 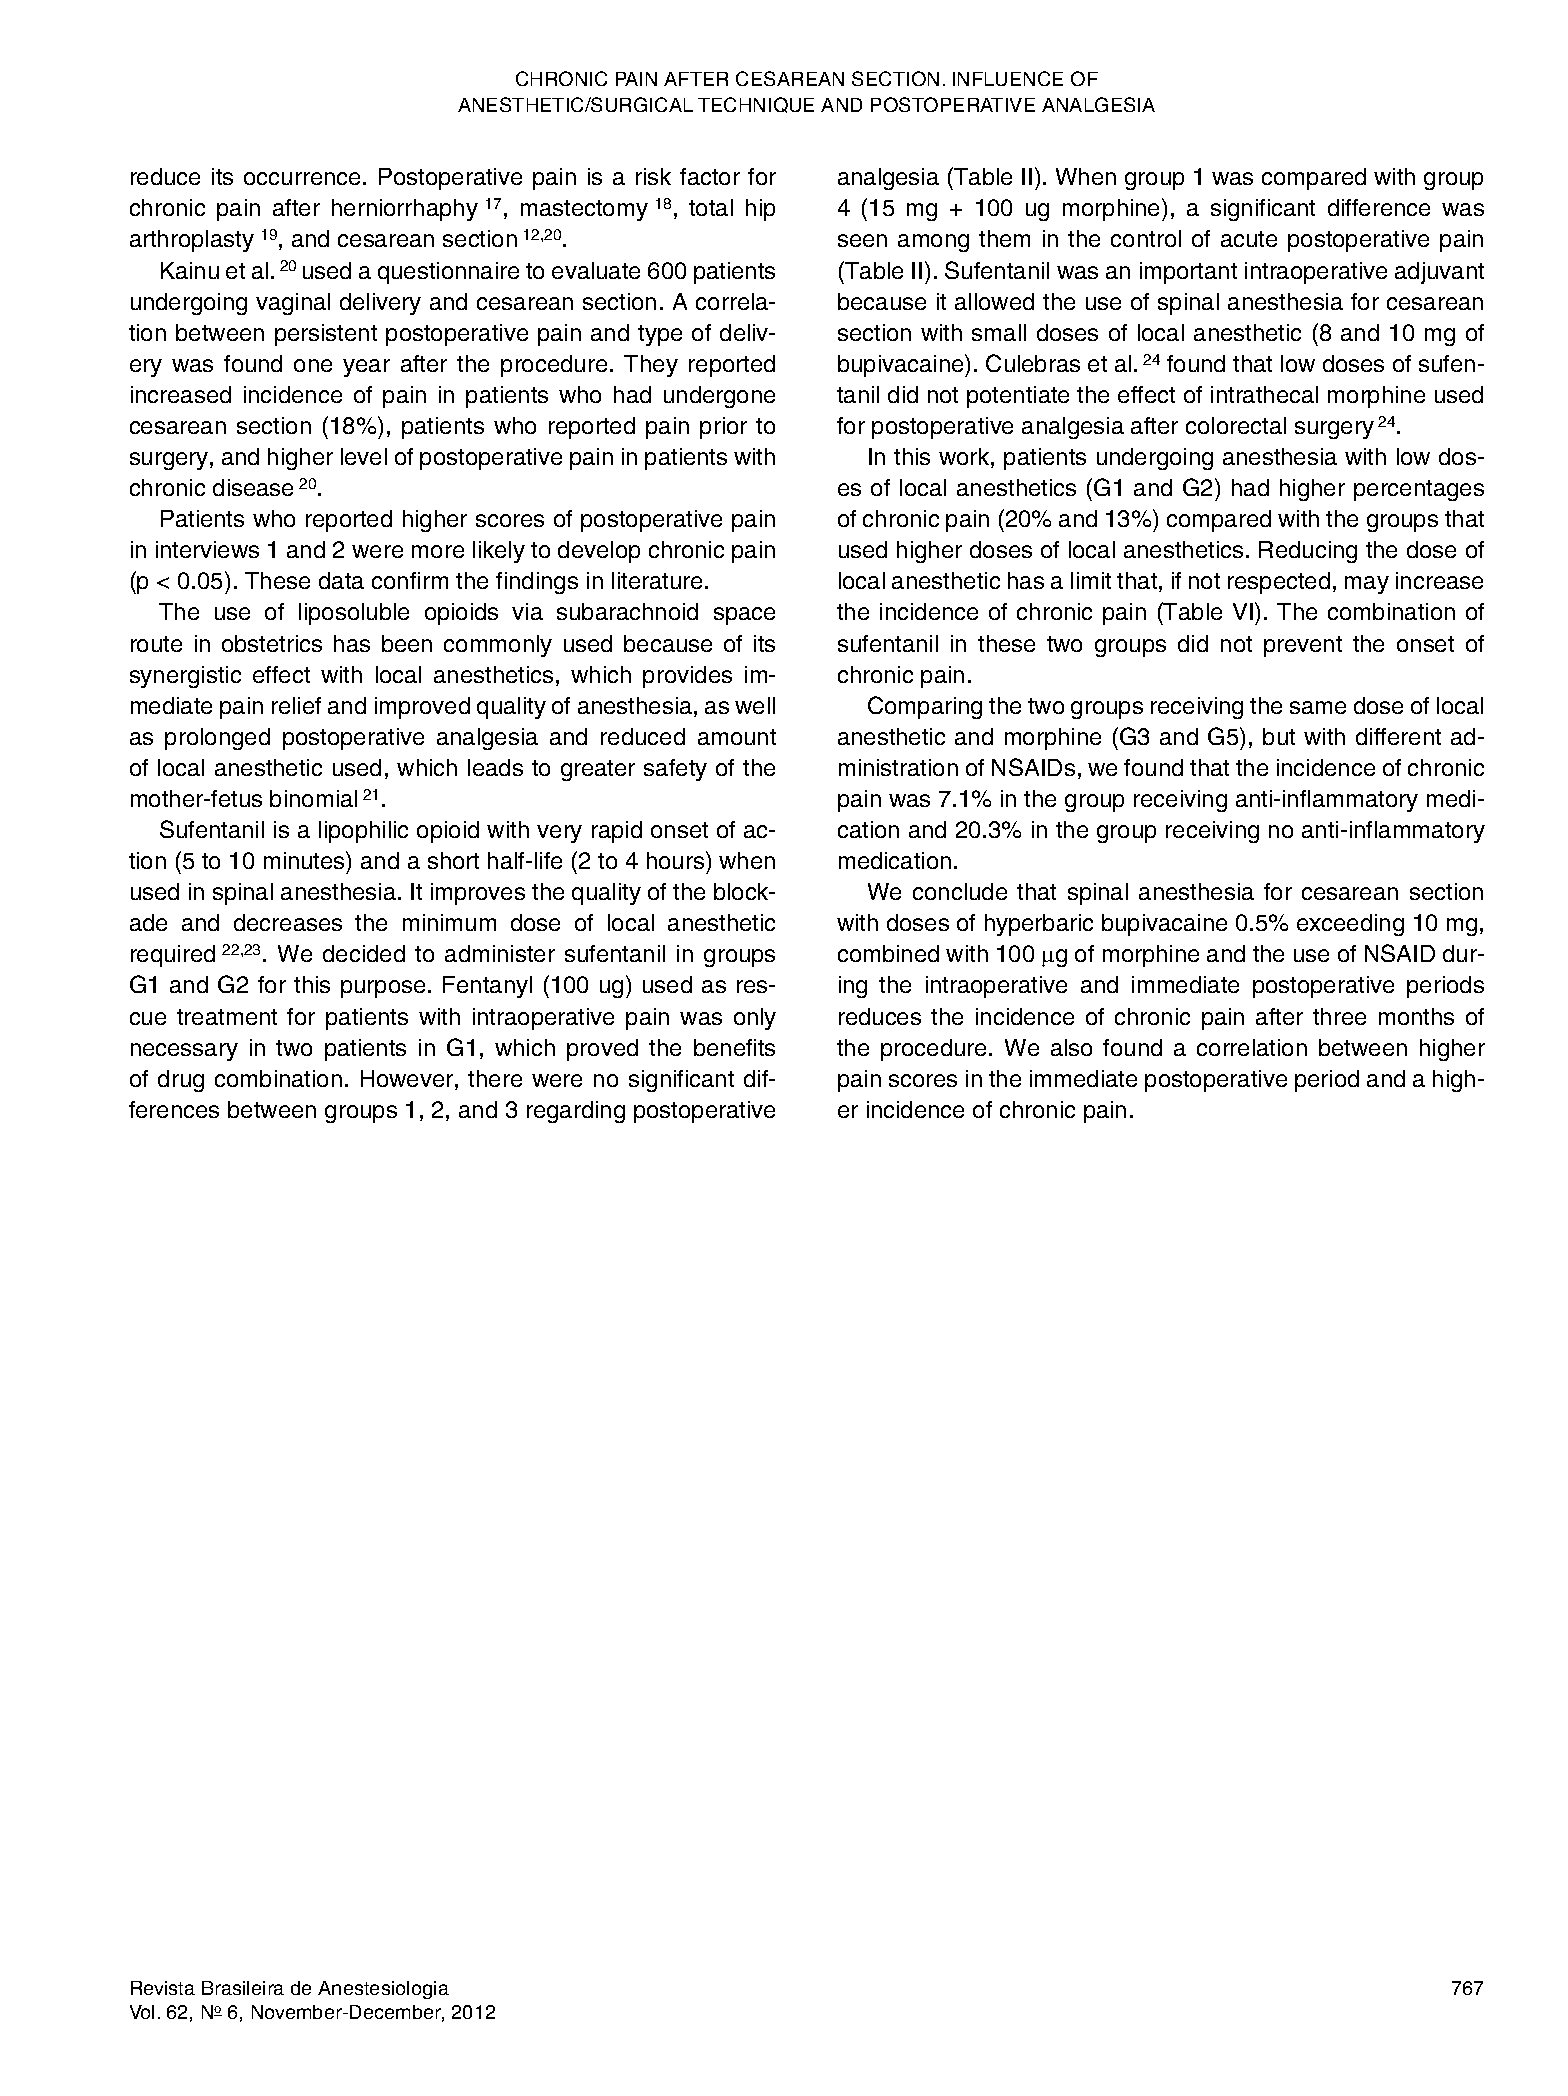 I want to click on occurrence, so click(x=302, y=178).
